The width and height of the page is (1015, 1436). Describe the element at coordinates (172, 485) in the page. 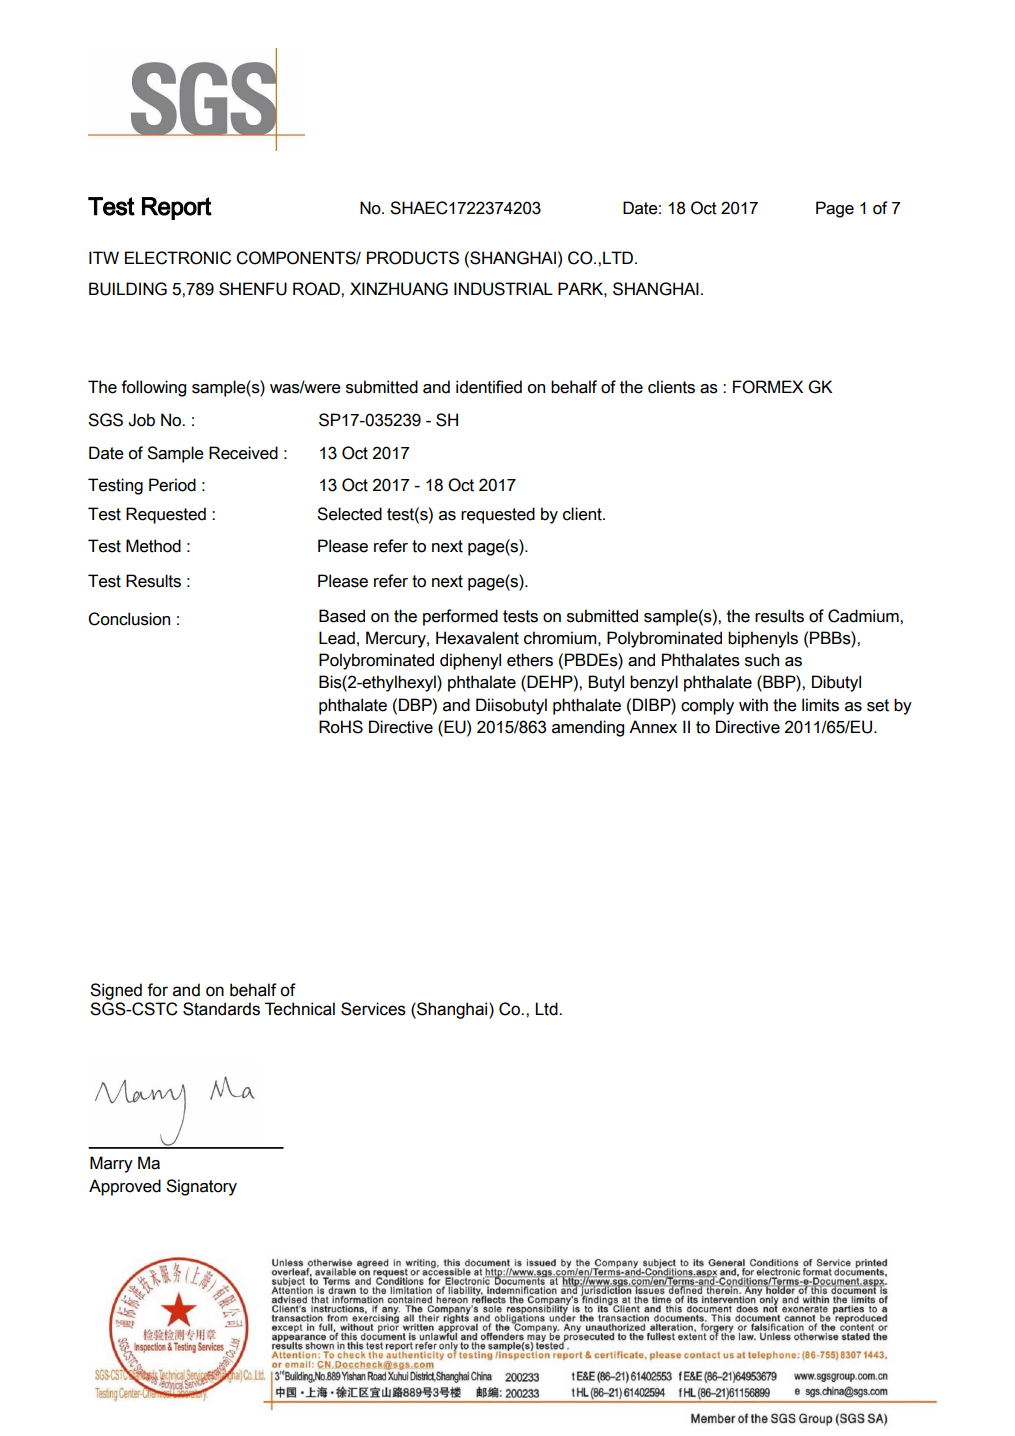

I see `Period` at that location.
